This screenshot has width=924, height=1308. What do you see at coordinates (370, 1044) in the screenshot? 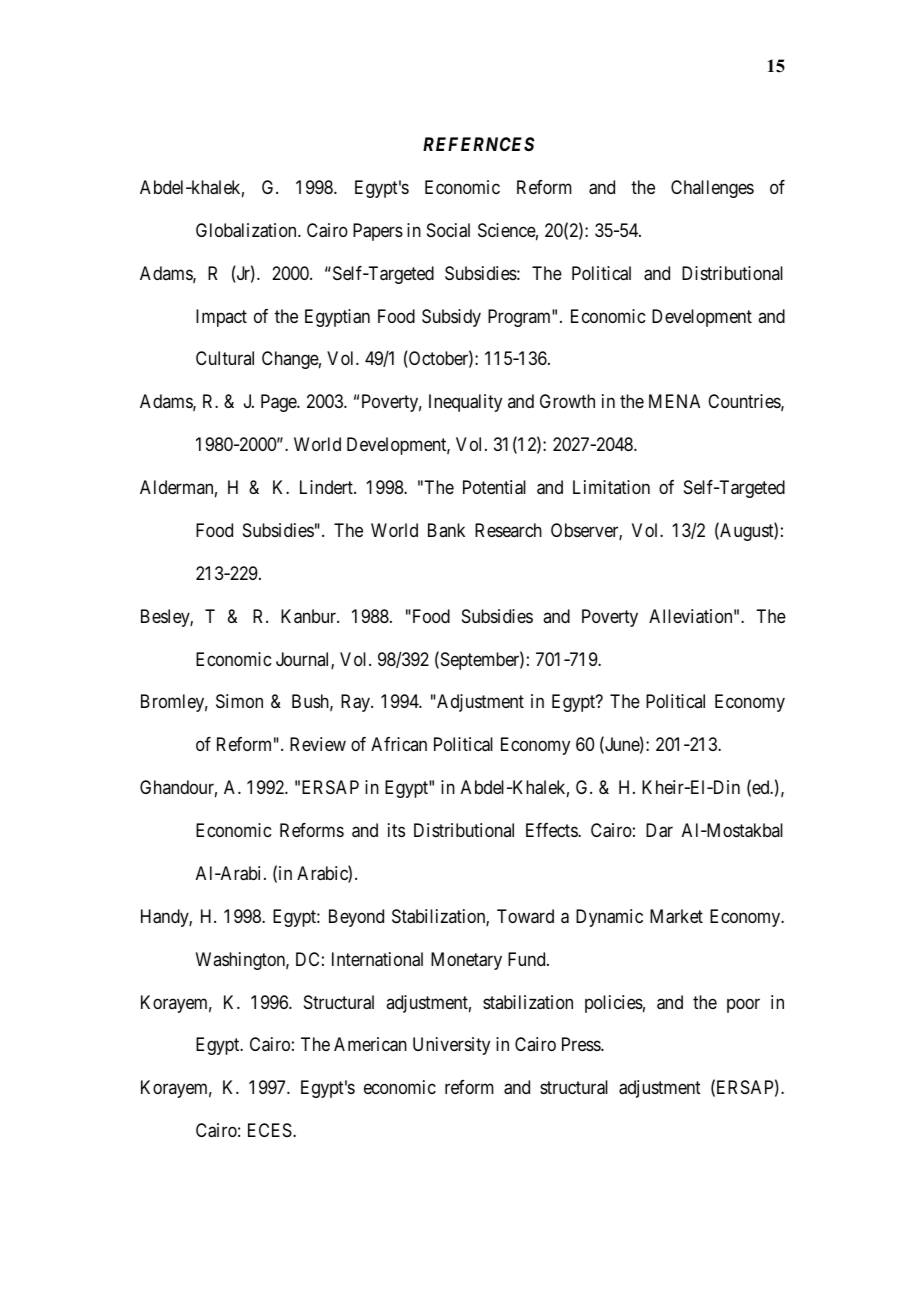
I see `American` at bounding box center [370, 1044].
